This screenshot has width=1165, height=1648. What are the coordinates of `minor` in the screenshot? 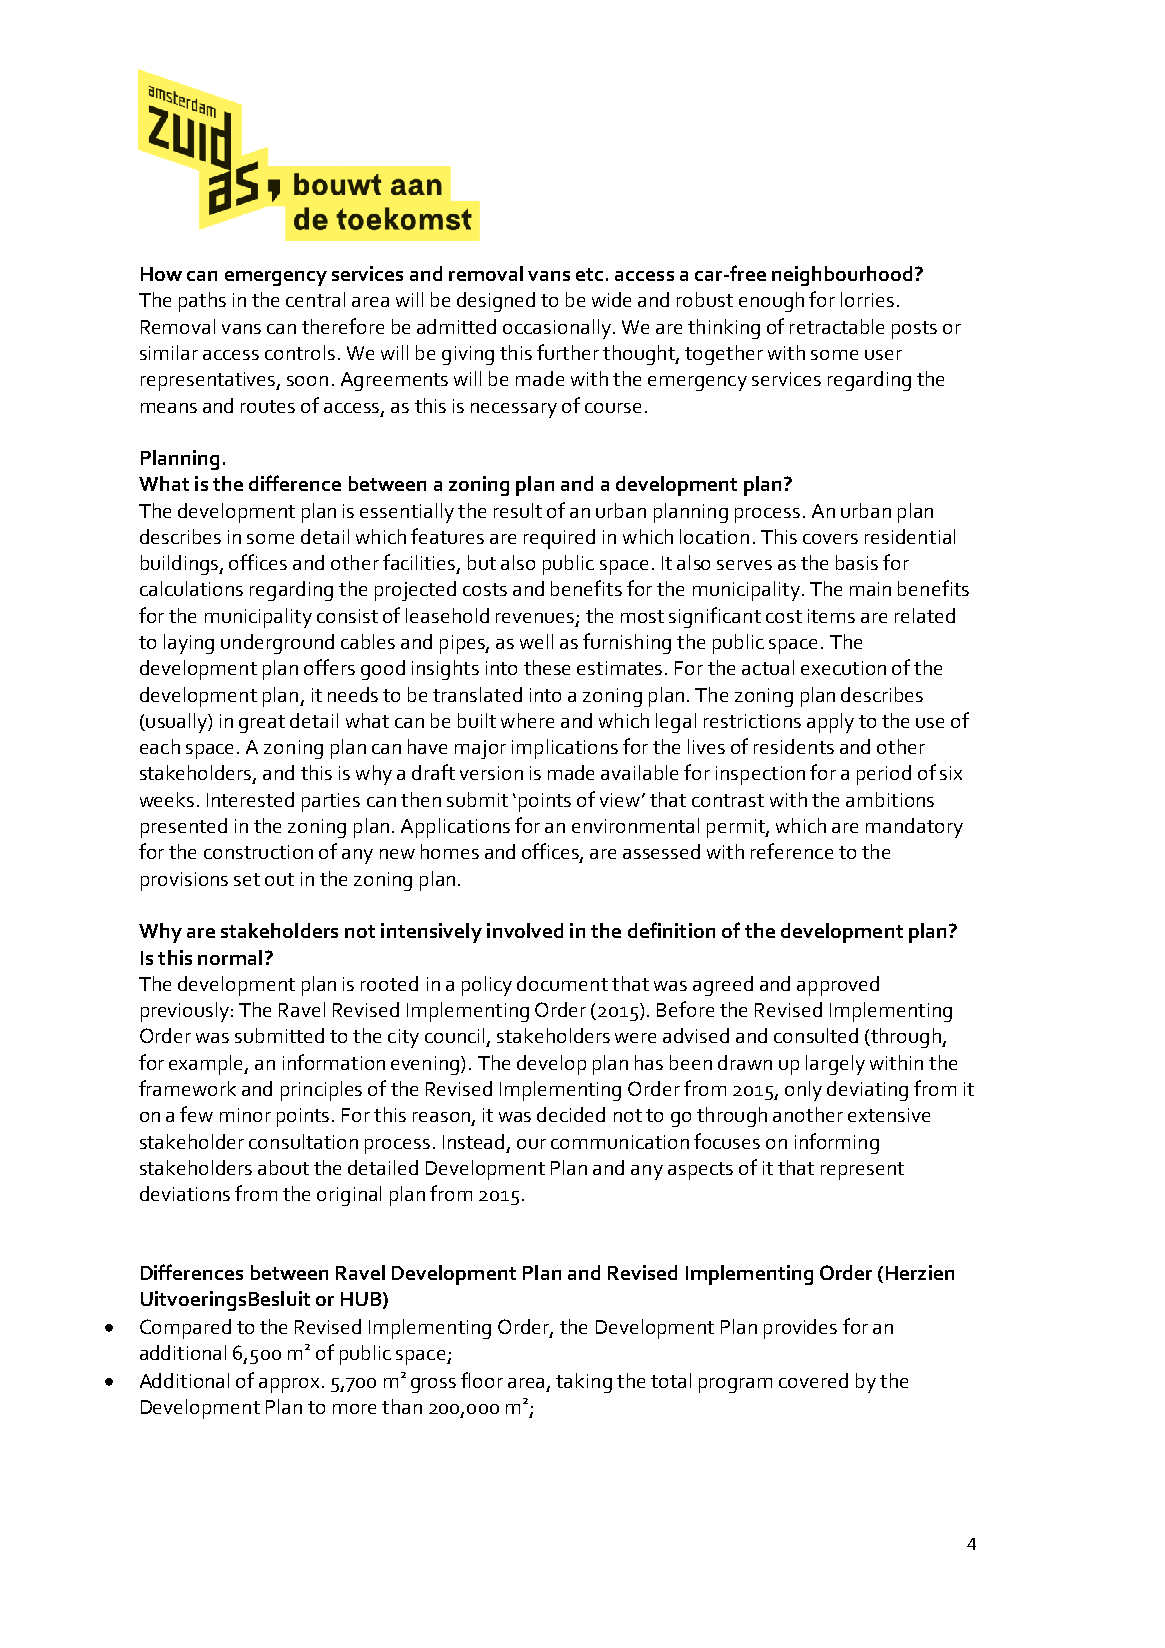 It's located at (245, 1115).
